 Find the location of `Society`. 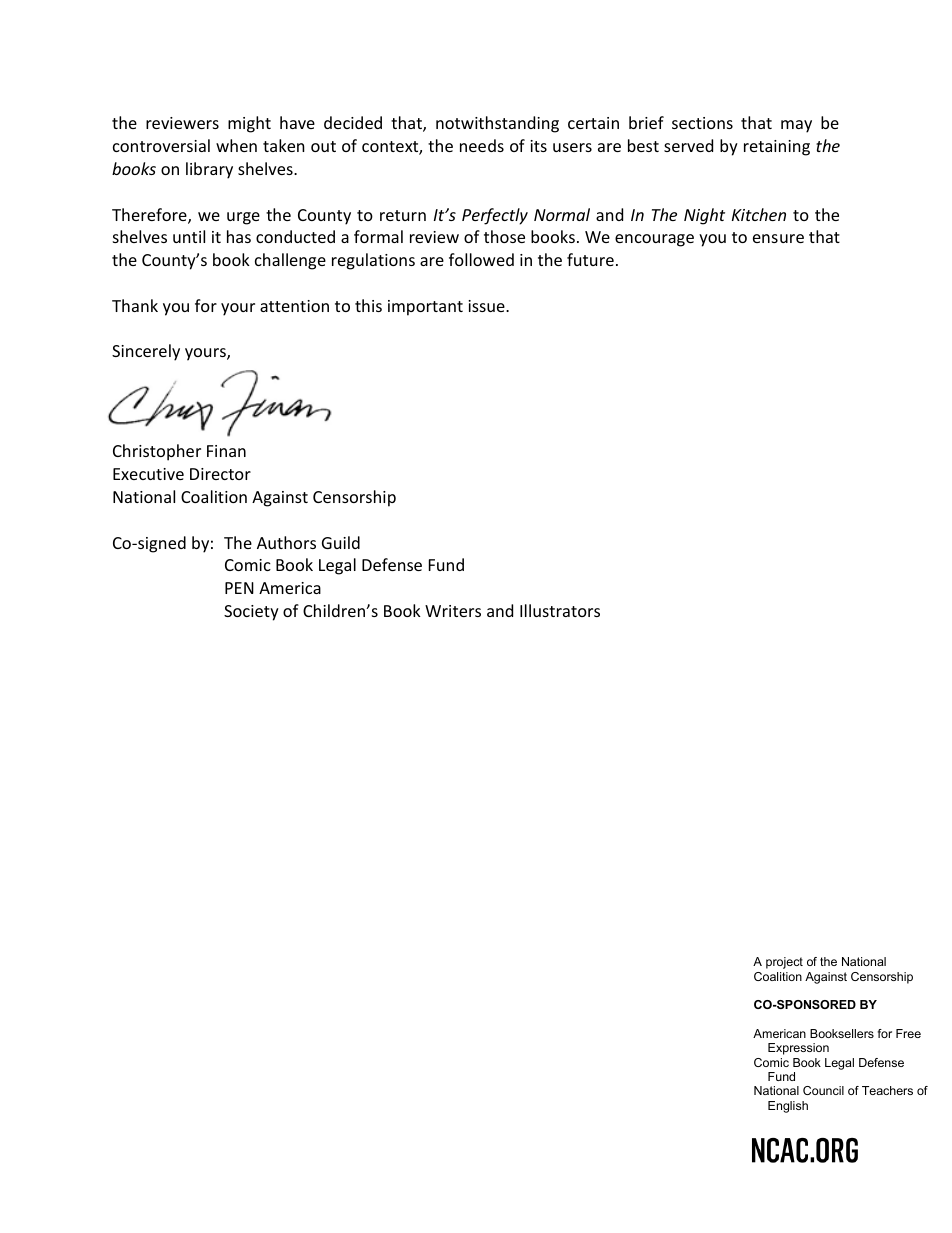

Society is located at coordinates (251, 613).
